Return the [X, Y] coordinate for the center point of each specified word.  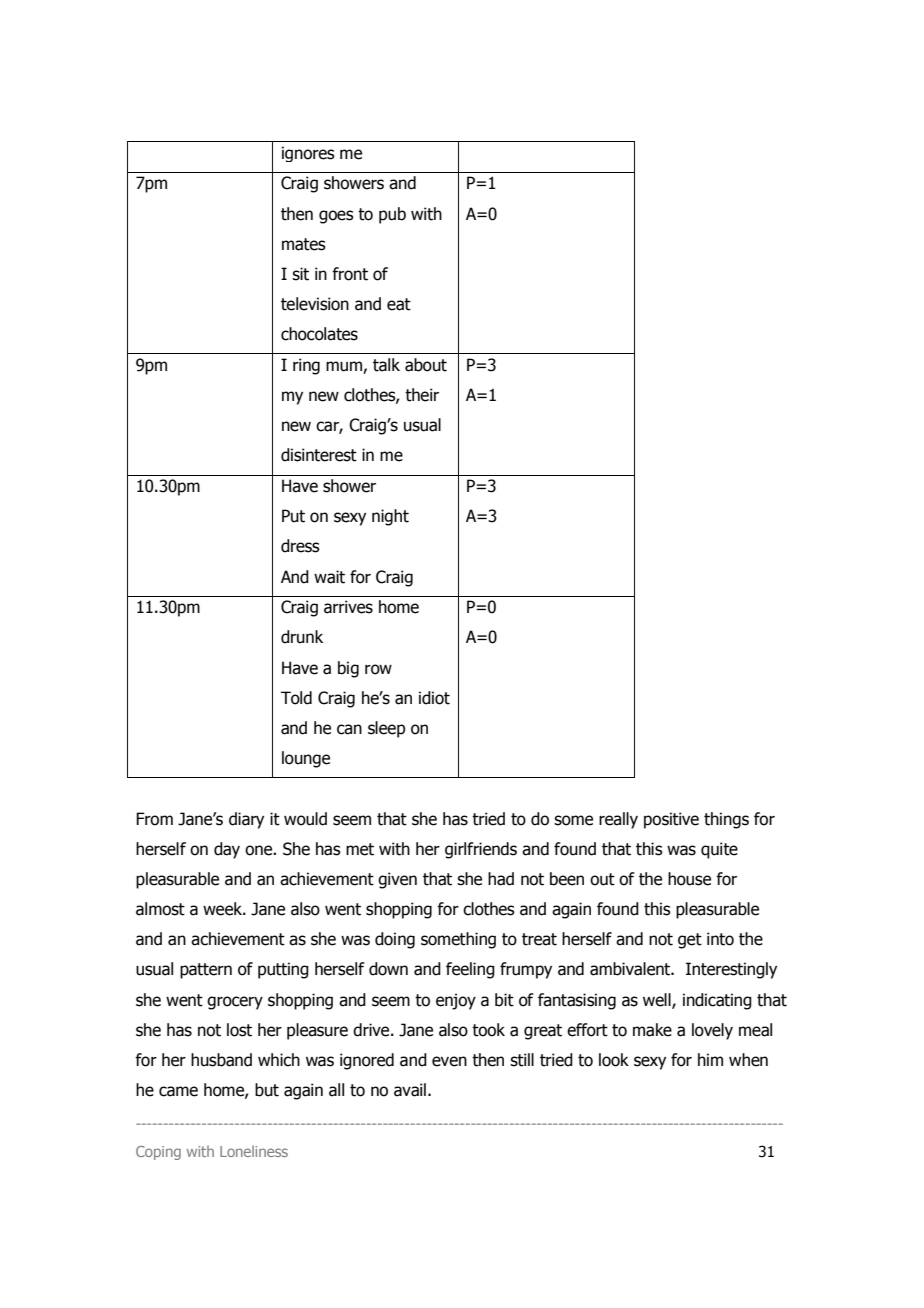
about [426, 365]
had [501, 879]
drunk [302, 637]
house [689, 879]
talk [386, 365]
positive [671, 820]
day [227, 850]
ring [306, 366]
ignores [308, 154]
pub [392, 215]
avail [410, 1090]
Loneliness [254, 1151]
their [422, 395]
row [378, 669]
